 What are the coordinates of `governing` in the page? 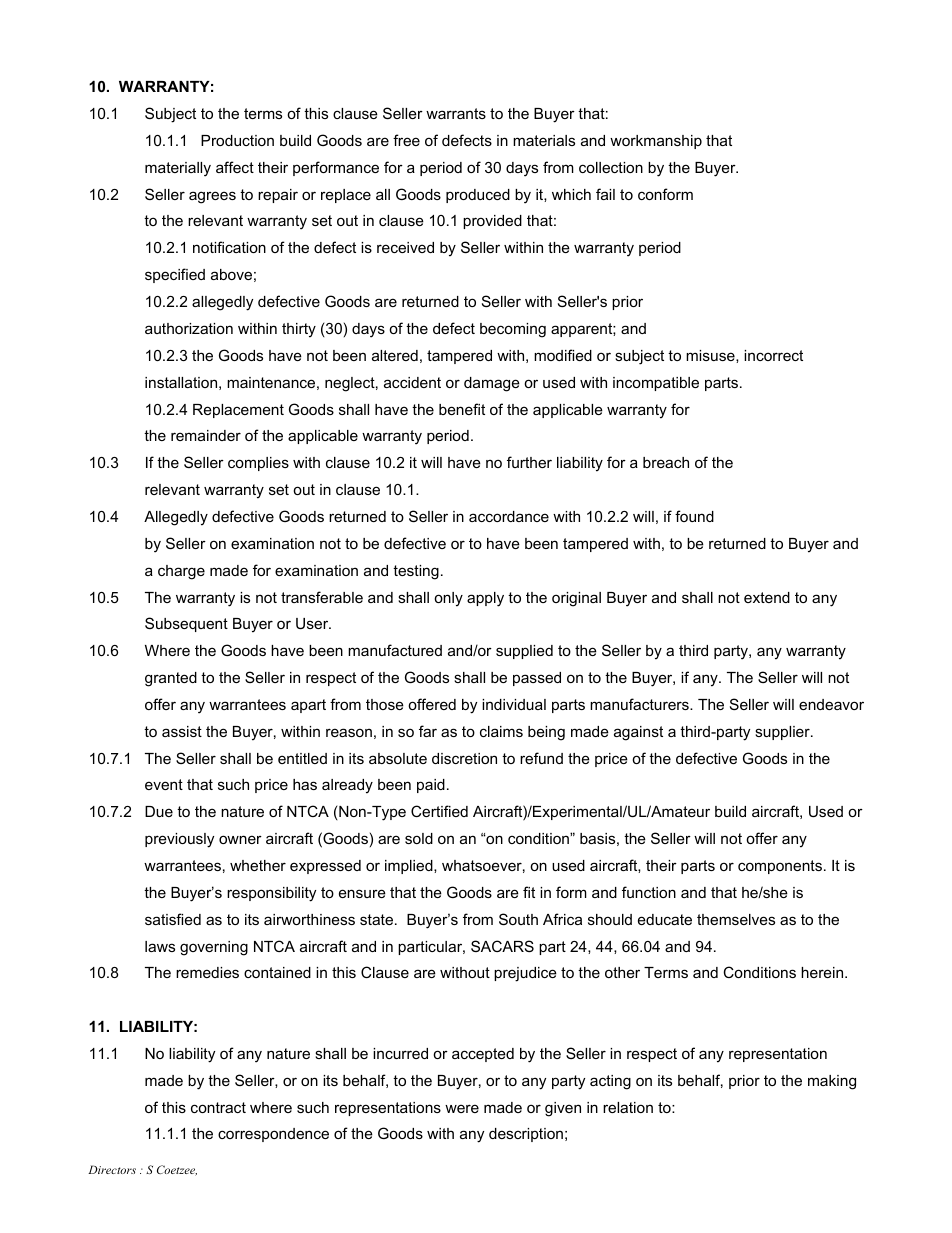 It's located at (214, 948).
